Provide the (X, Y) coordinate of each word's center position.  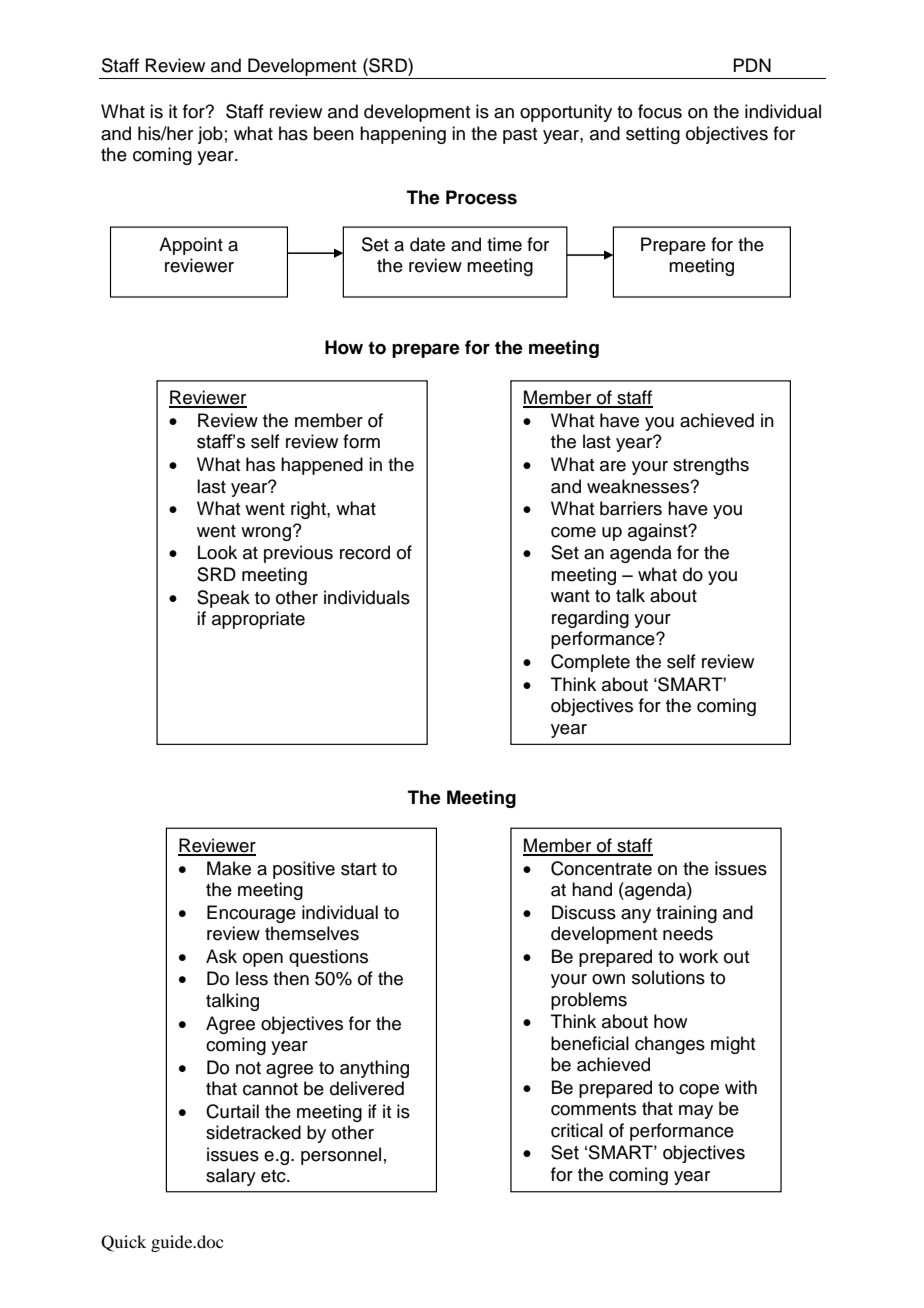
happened (322, 466)
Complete (590, 663)
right (309, 510)
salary (231, 1177)
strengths (711, 466)
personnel (341, 1156)
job (210, 135)
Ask (221, 956)
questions (328, 958)
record (365, 552)
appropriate (258, 620)
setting (653, 135)
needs (688, 933)
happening (403, 135)
